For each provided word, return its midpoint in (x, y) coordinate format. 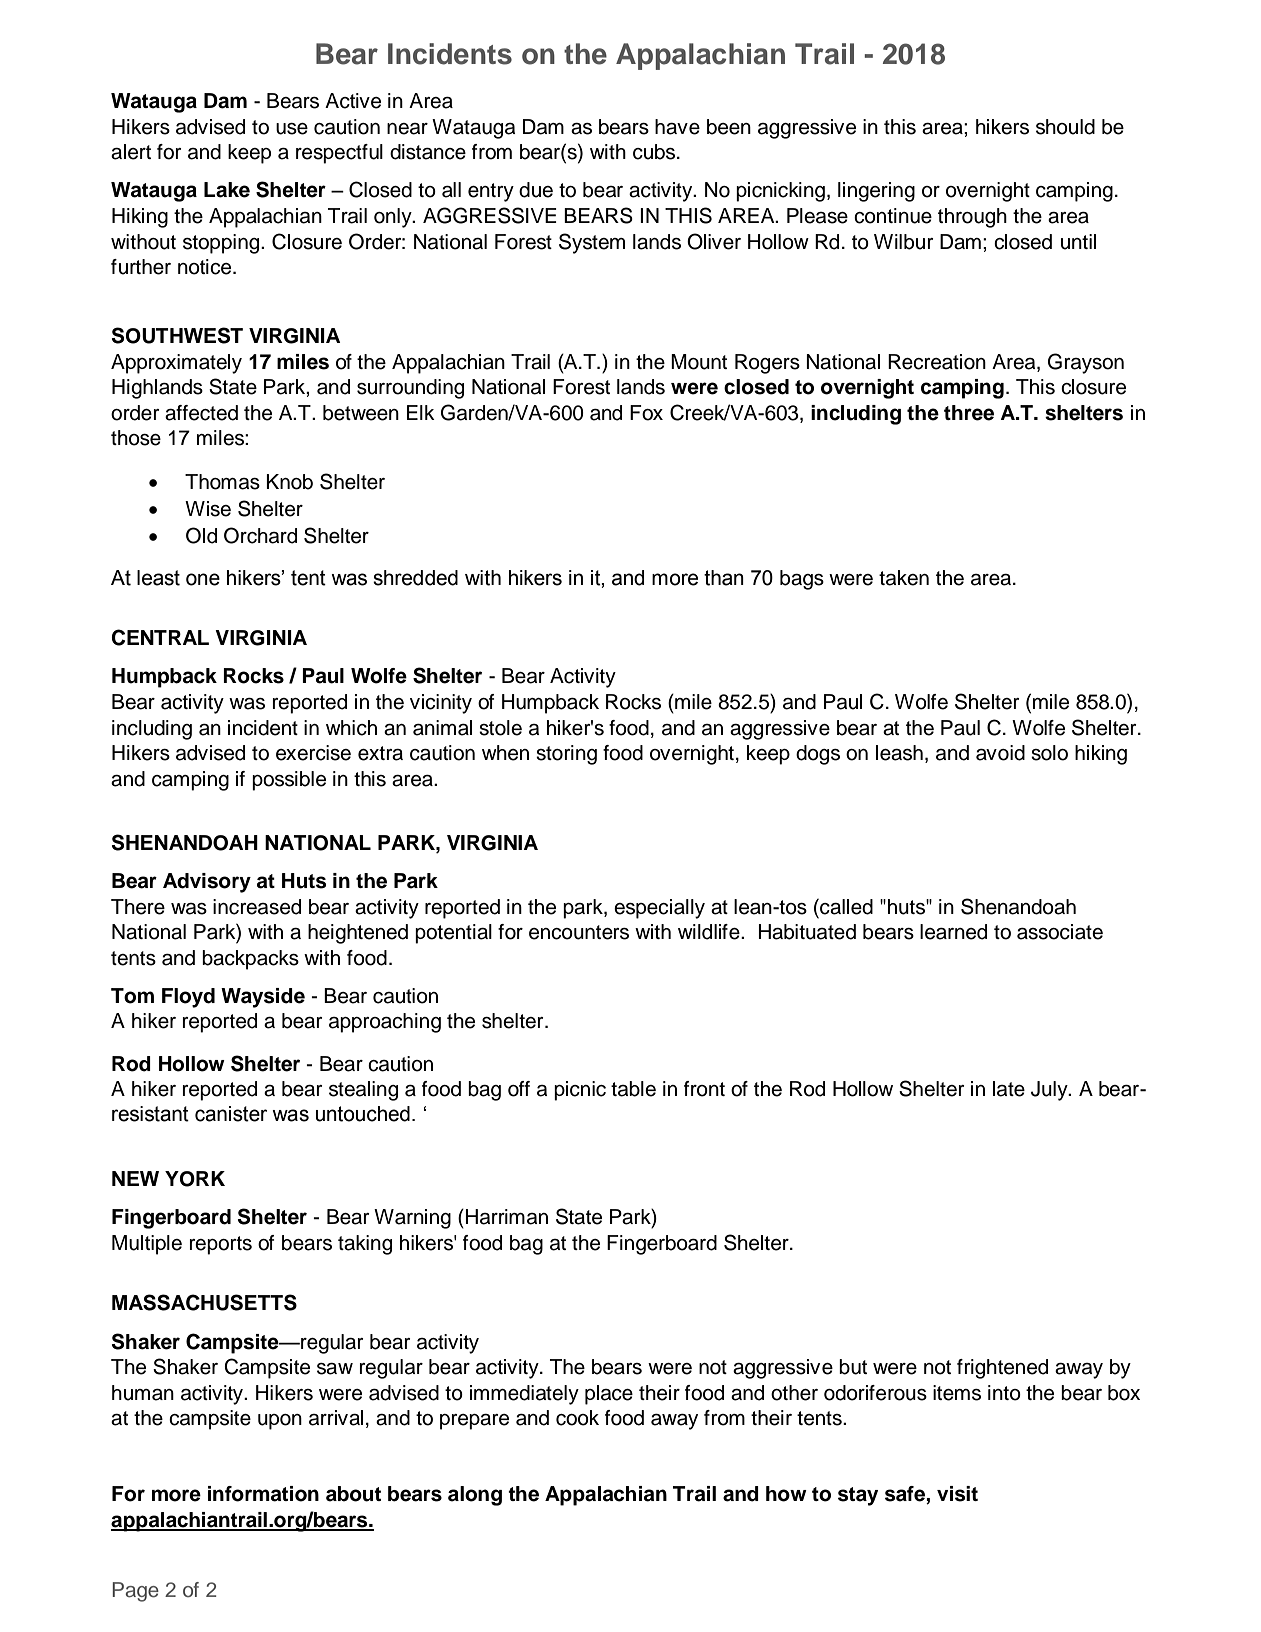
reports (220, 1245)
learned (953, 932)
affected (201, 413)
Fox (646, 413)
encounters (579, 932)
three (969, 413)
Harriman (506, 1217)
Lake (227, 190)
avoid (1000, 753)
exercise (313, 753)
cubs (655, 152)
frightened (1002, 1369)
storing (566, 755)
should (1065, 127)
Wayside (263, 998)
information (263, 1494)
